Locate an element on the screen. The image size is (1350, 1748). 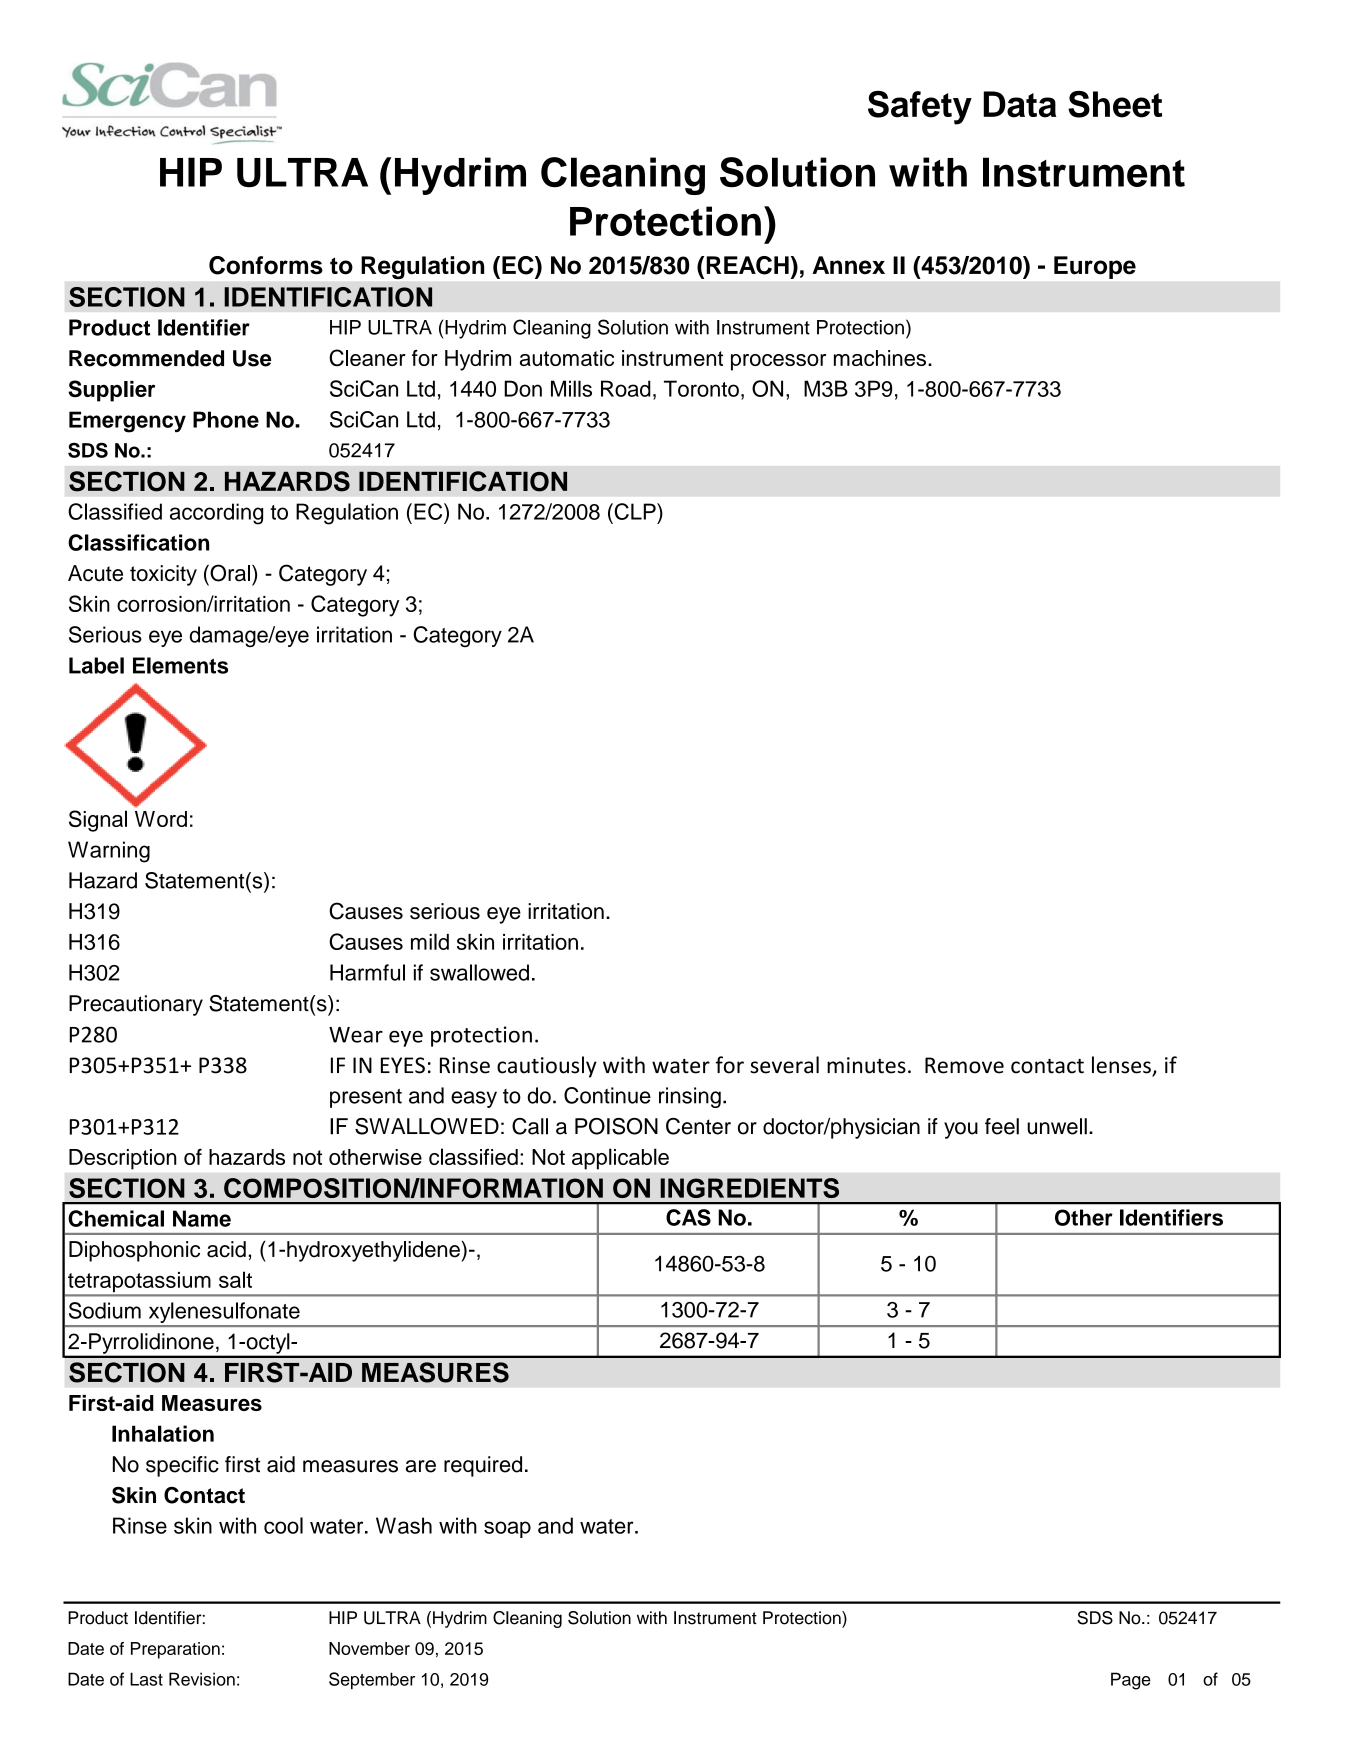
Word is located at coordinates (161, 819).
